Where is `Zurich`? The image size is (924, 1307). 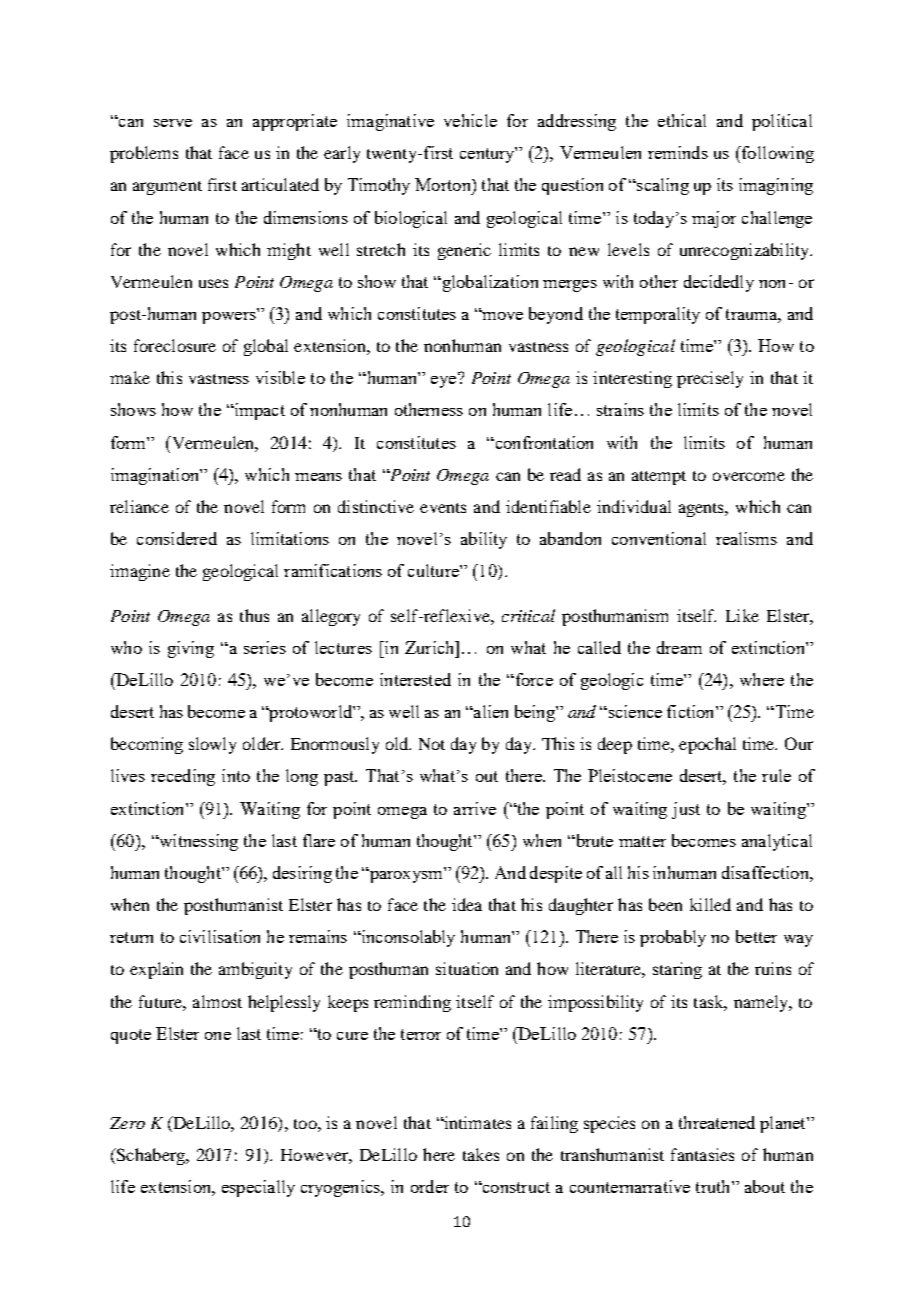 Zurich is located at coordinates (431, 647).
